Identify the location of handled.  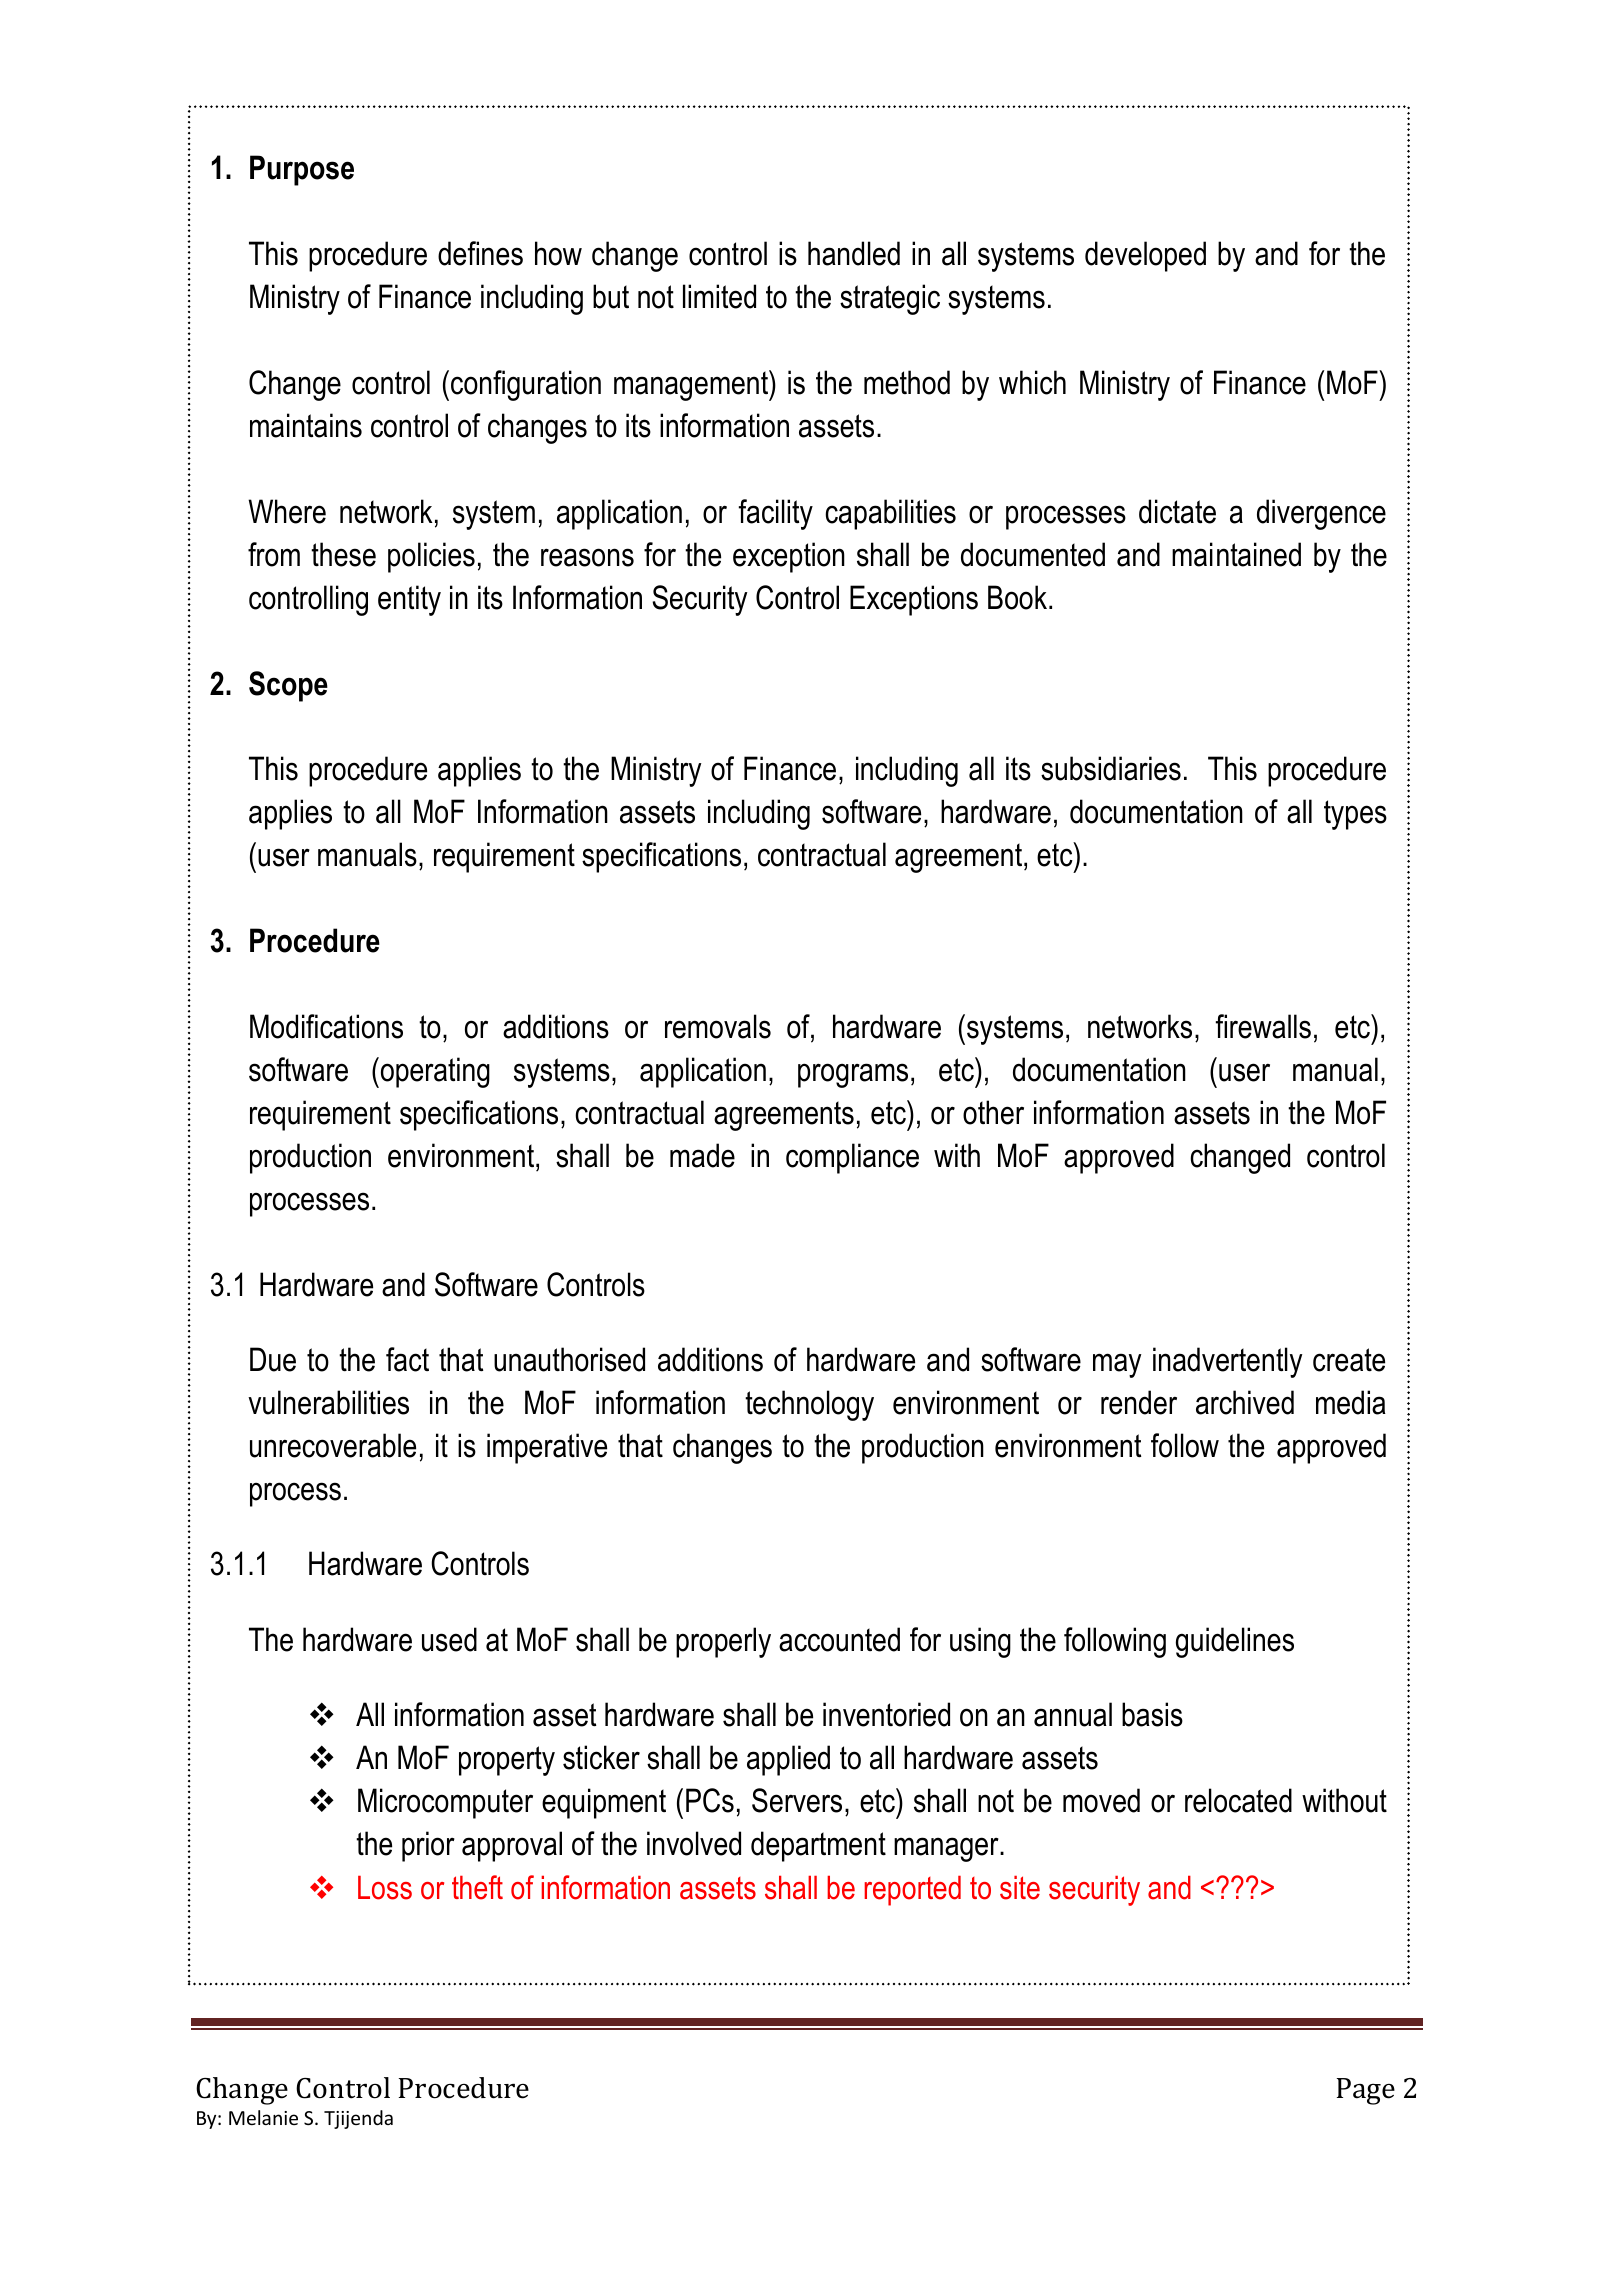
(854, 253).
